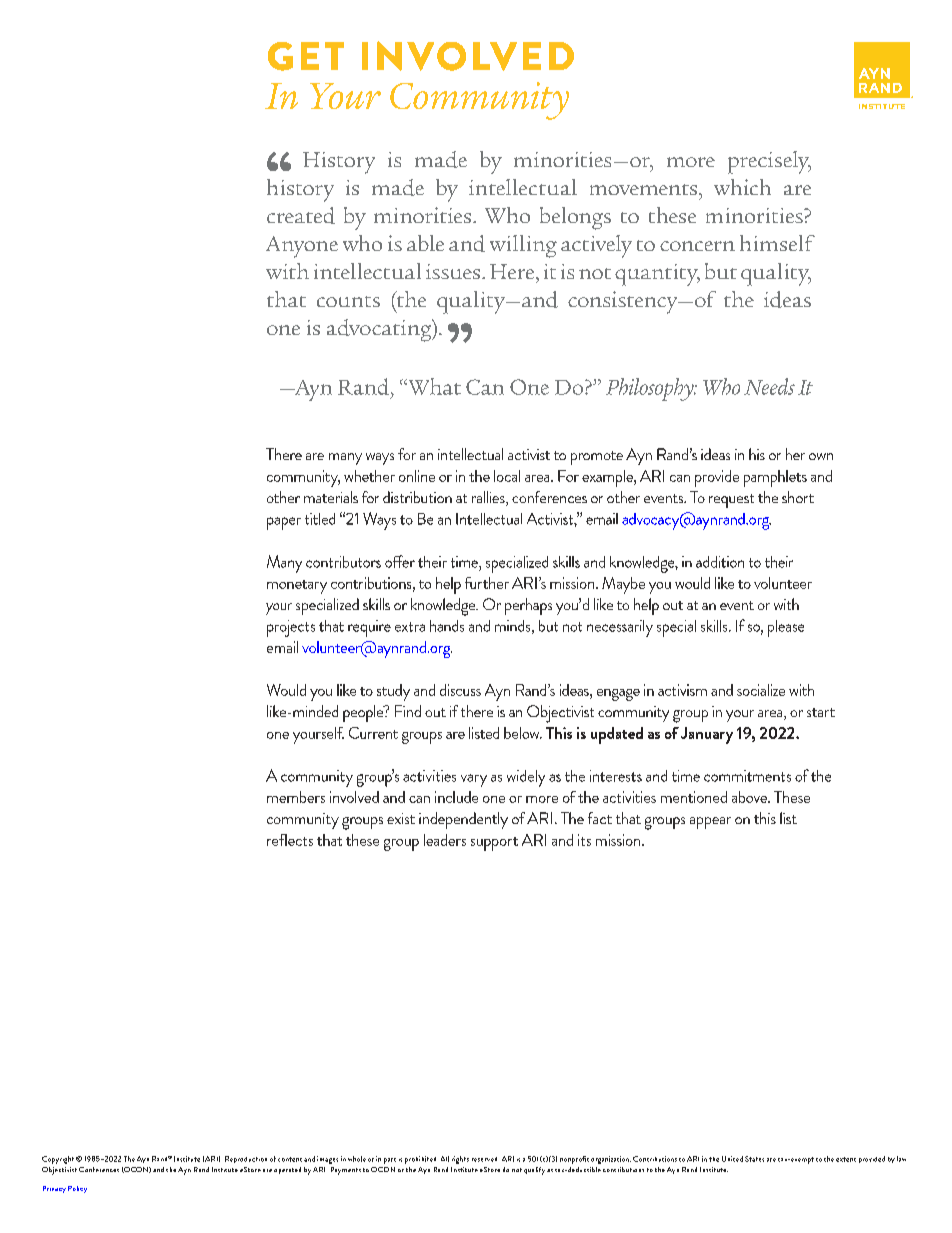  What do you see at coordinates (306, 56) in the image?
I see `GET` at bounding box center [306, 56].
